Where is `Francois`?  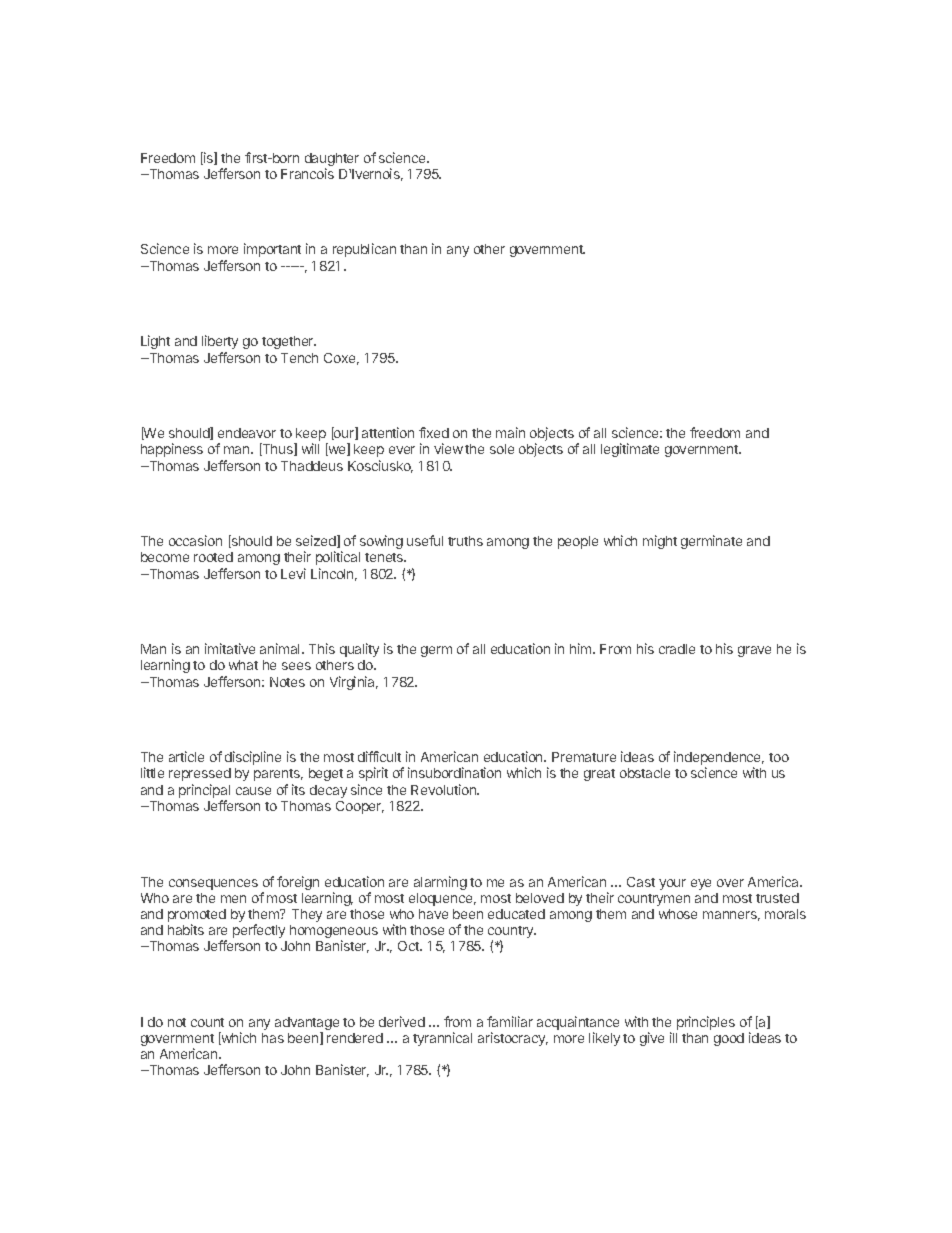
Francois is located at coordinates (307, 173).
